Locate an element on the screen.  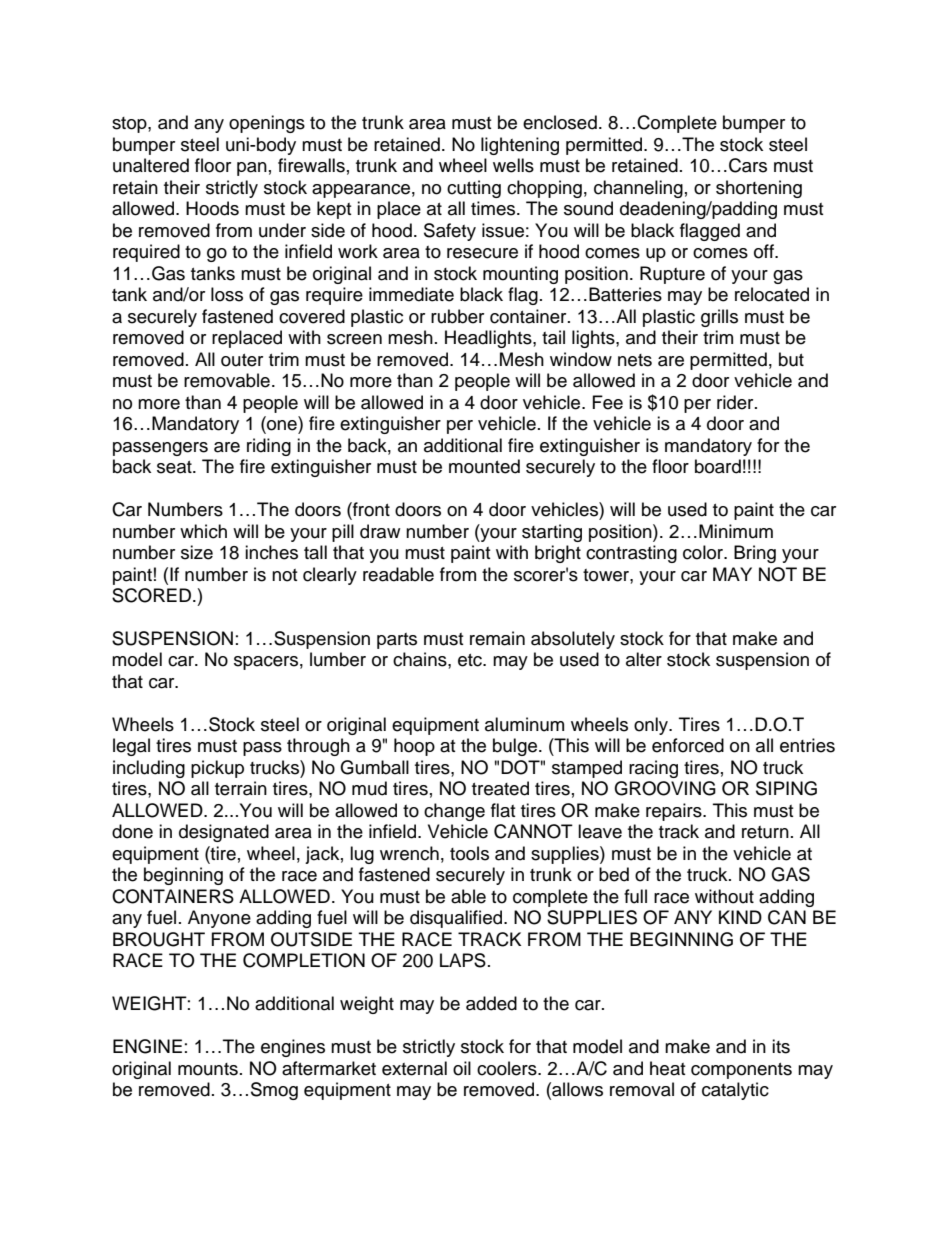
SCORED is located at coordinates (151, 595).
